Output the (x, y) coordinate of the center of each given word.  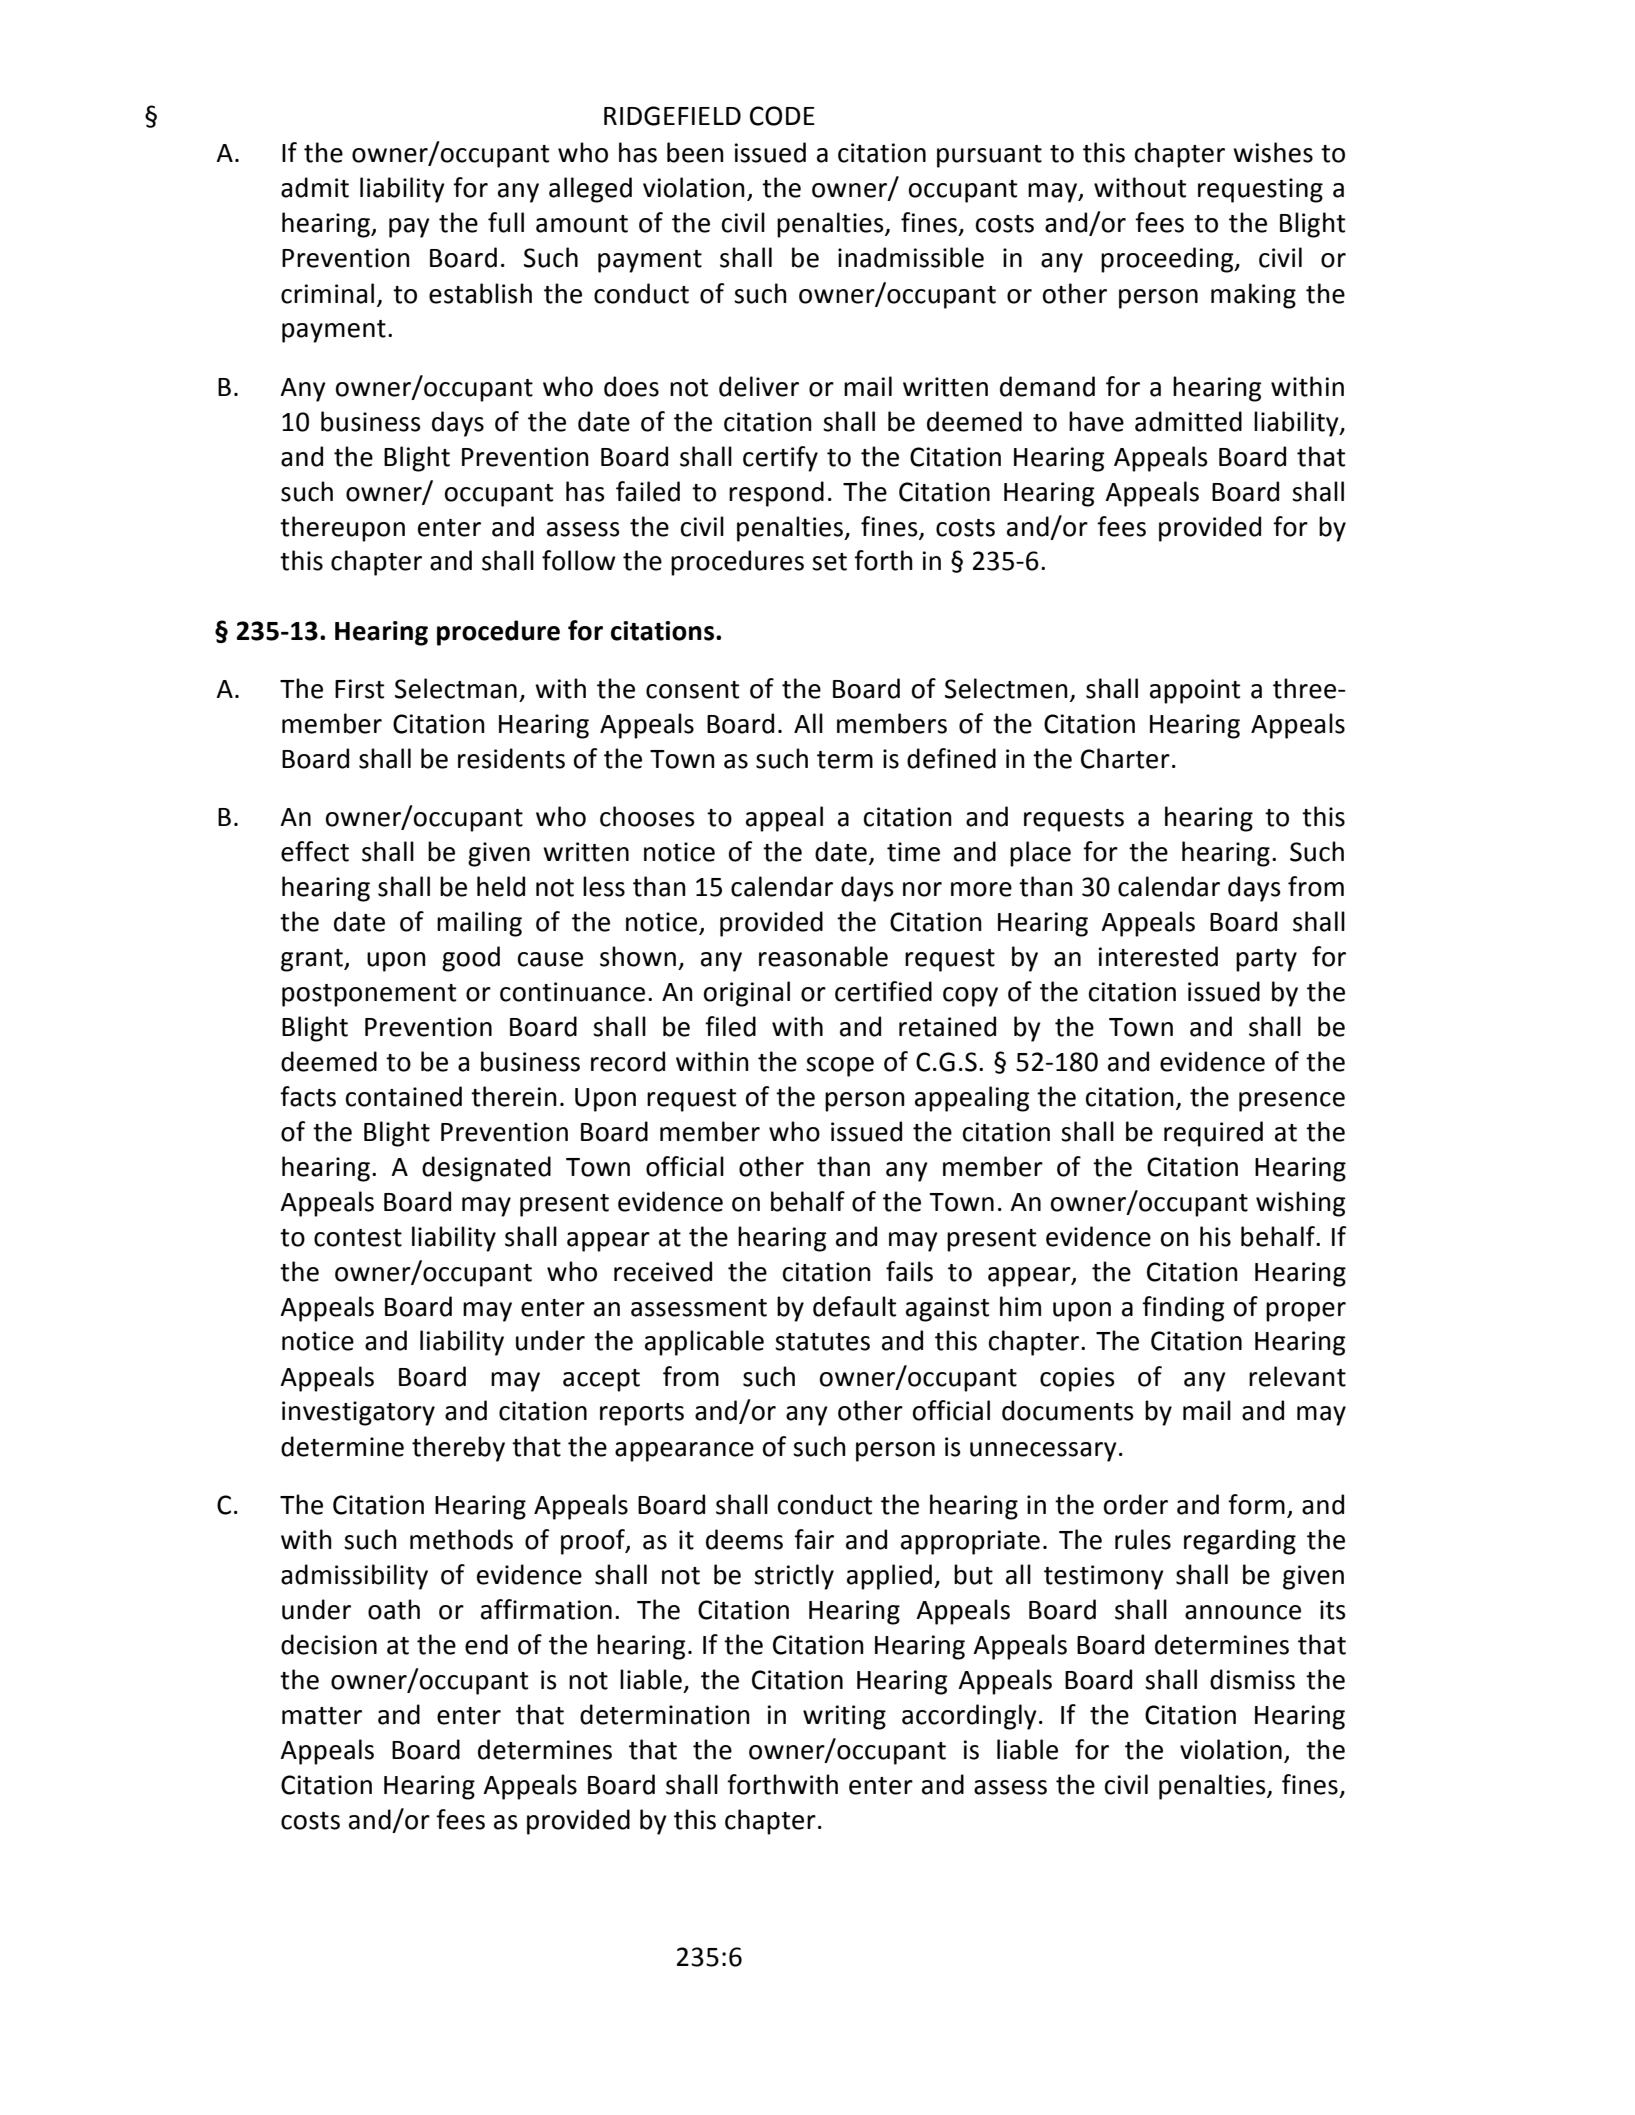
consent (692, 690)
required (1213, 1134)
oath (394, 1609)
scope (840, 1067)
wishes (1273, 152)
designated (486, 1169)
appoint (1195, 691)
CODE (782, 116)
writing (844, 1717)
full (506, 222)
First (359, 689)
